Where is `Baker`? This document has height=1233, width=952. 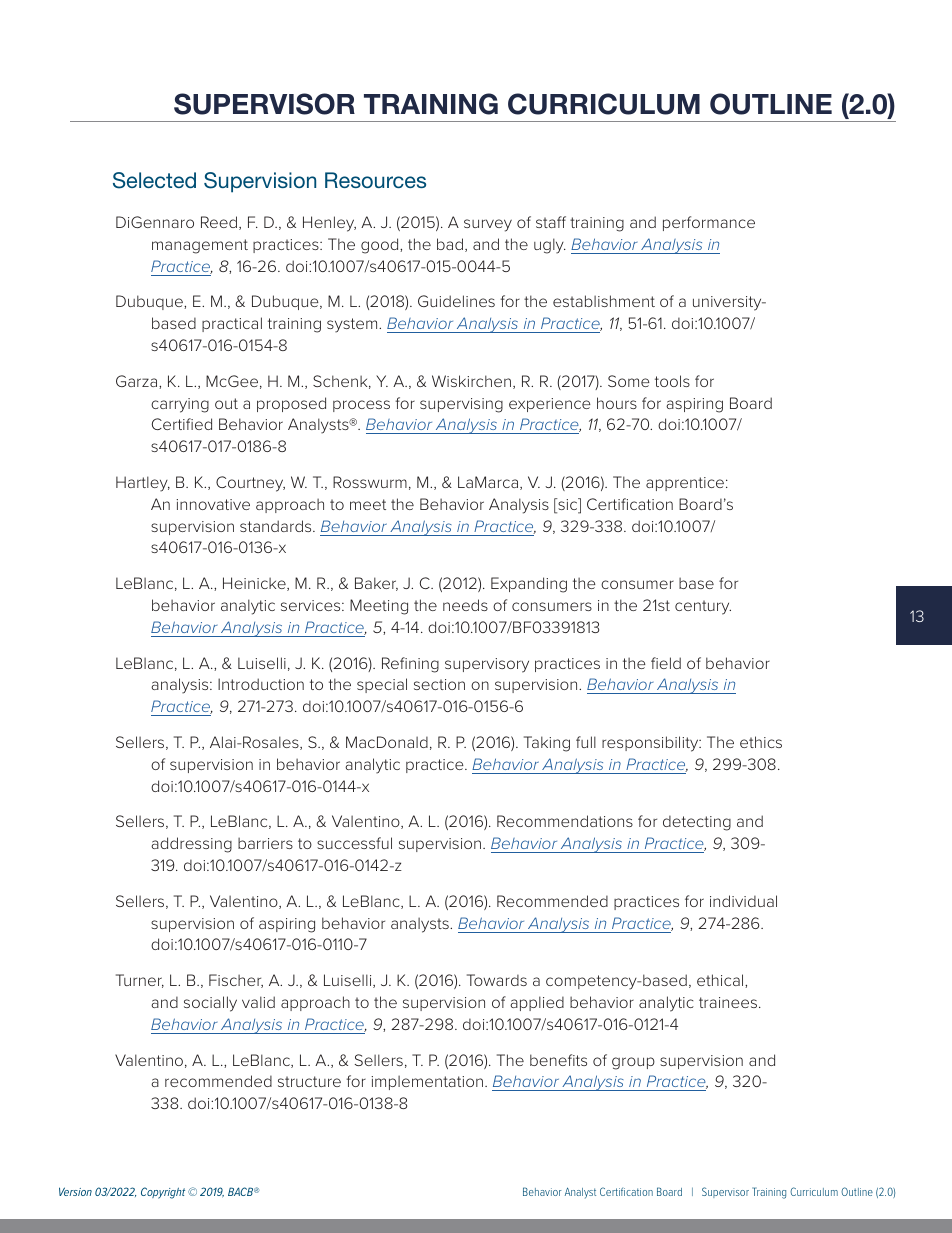 Baker is located at coordinates (376, 584).
